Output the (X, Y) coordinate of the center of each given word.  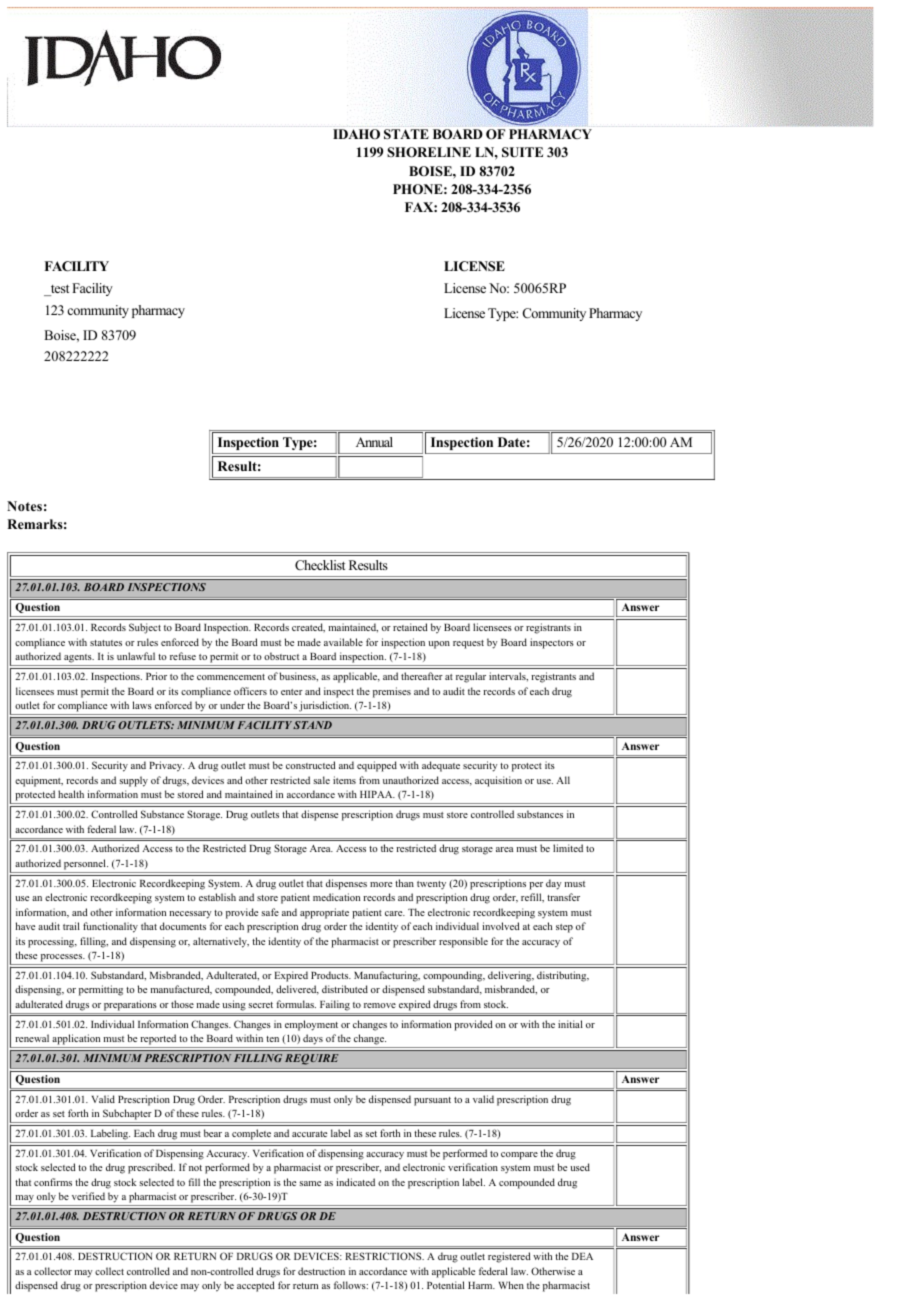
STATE (406, 134)
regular (471, 677)
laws (142, 705)
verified (88, 1196)
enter (292, 692)
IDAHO (356, 134)
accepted (255, 1286)
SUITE (522, 152)
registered (509, 1257)
